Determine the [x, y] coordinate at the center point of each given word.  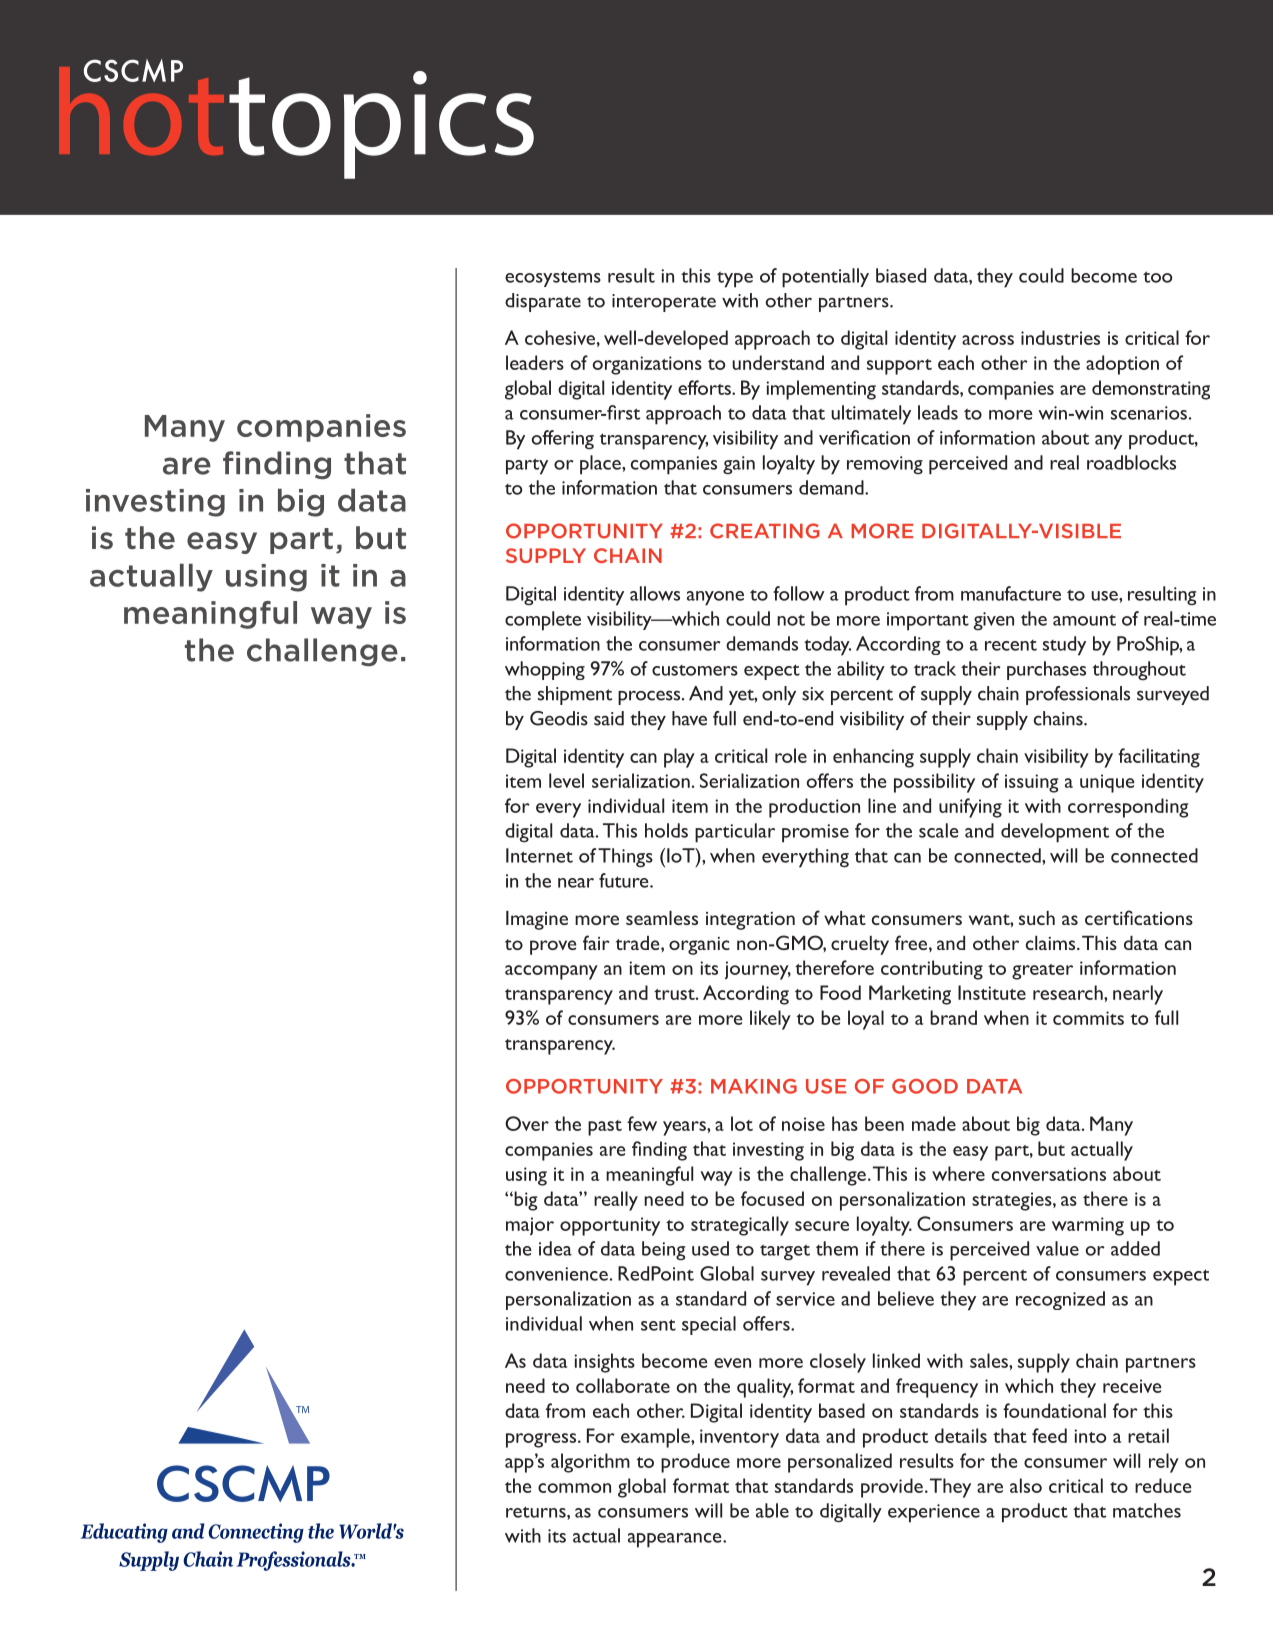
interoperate [664, 303]
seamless [662, 918]
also [1026, 1485]
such [1037, 918]
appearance [676, 1540]
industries [1060, 337]
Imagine [537, 920]
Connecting [256, 1533]
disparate [543, 302]
